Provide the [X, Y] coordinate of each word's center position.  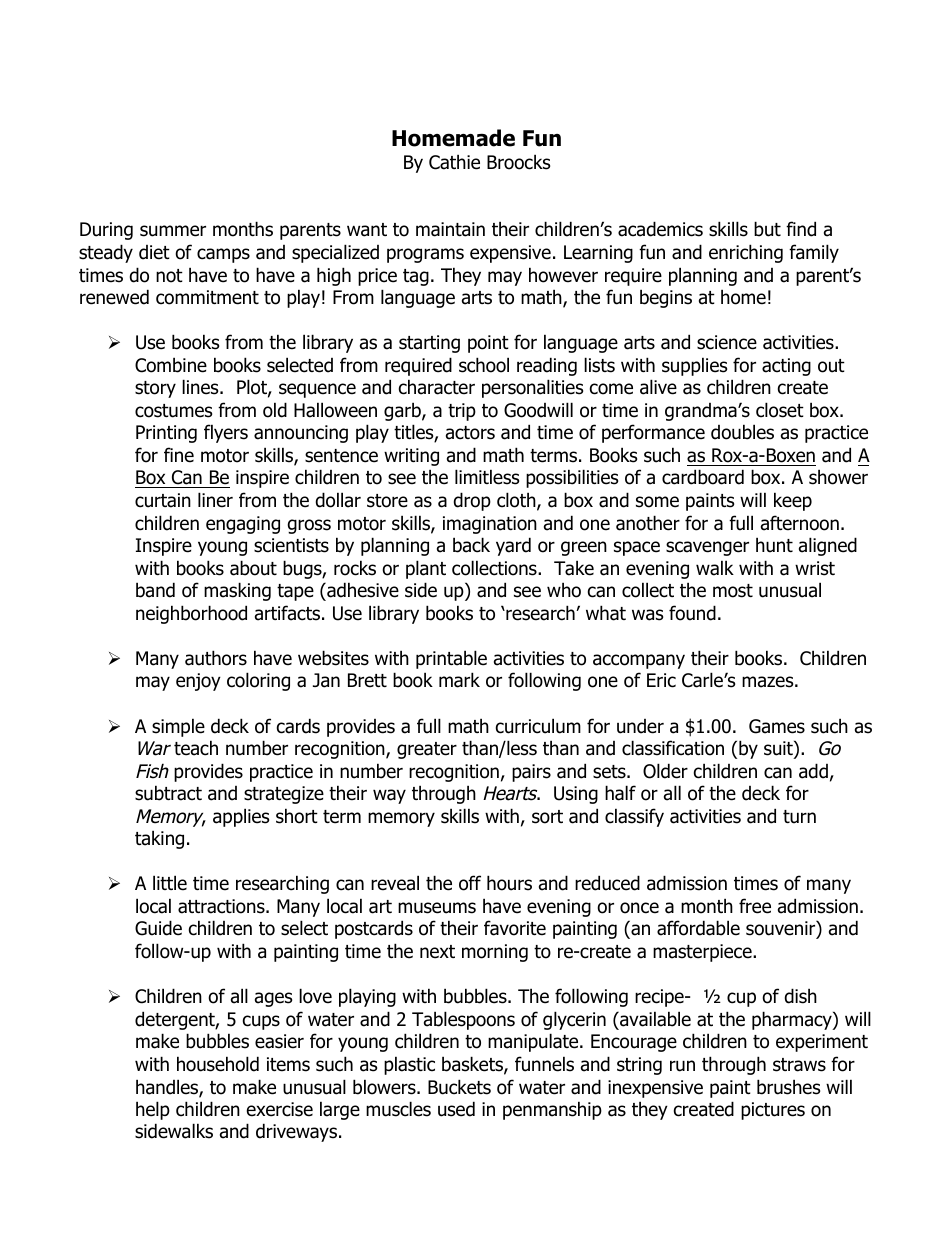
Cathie [454, 162]
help [153, 1110]
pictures [773, 1111]
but [767, 229]
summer [173, 231]
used [456, 1109]
